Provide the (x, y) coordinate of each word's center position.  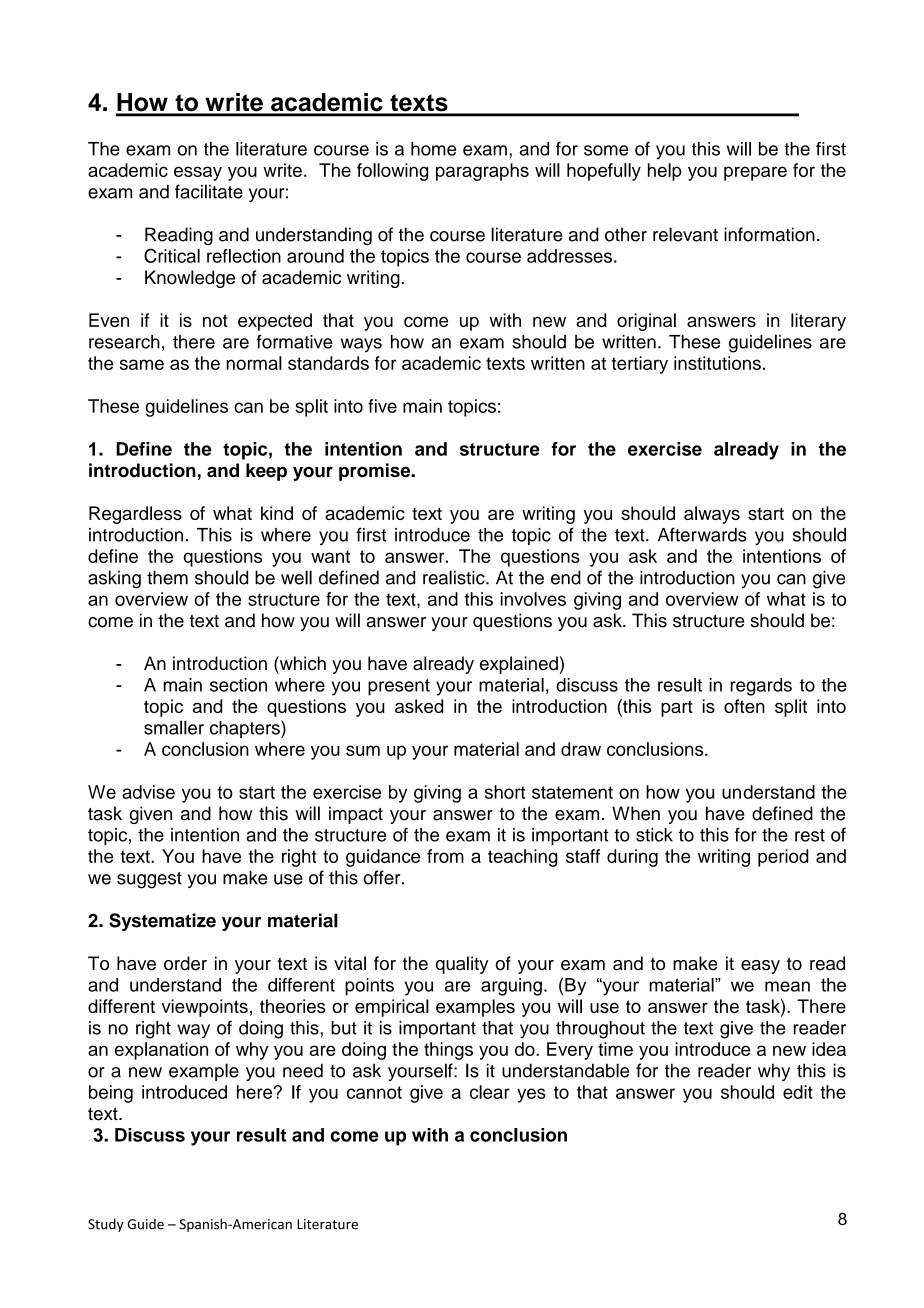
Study (105, 1225)
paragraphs (482, 172)
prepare (755, 173)
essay (198, 173)
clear (490, 1092)
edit (798, 1092)
